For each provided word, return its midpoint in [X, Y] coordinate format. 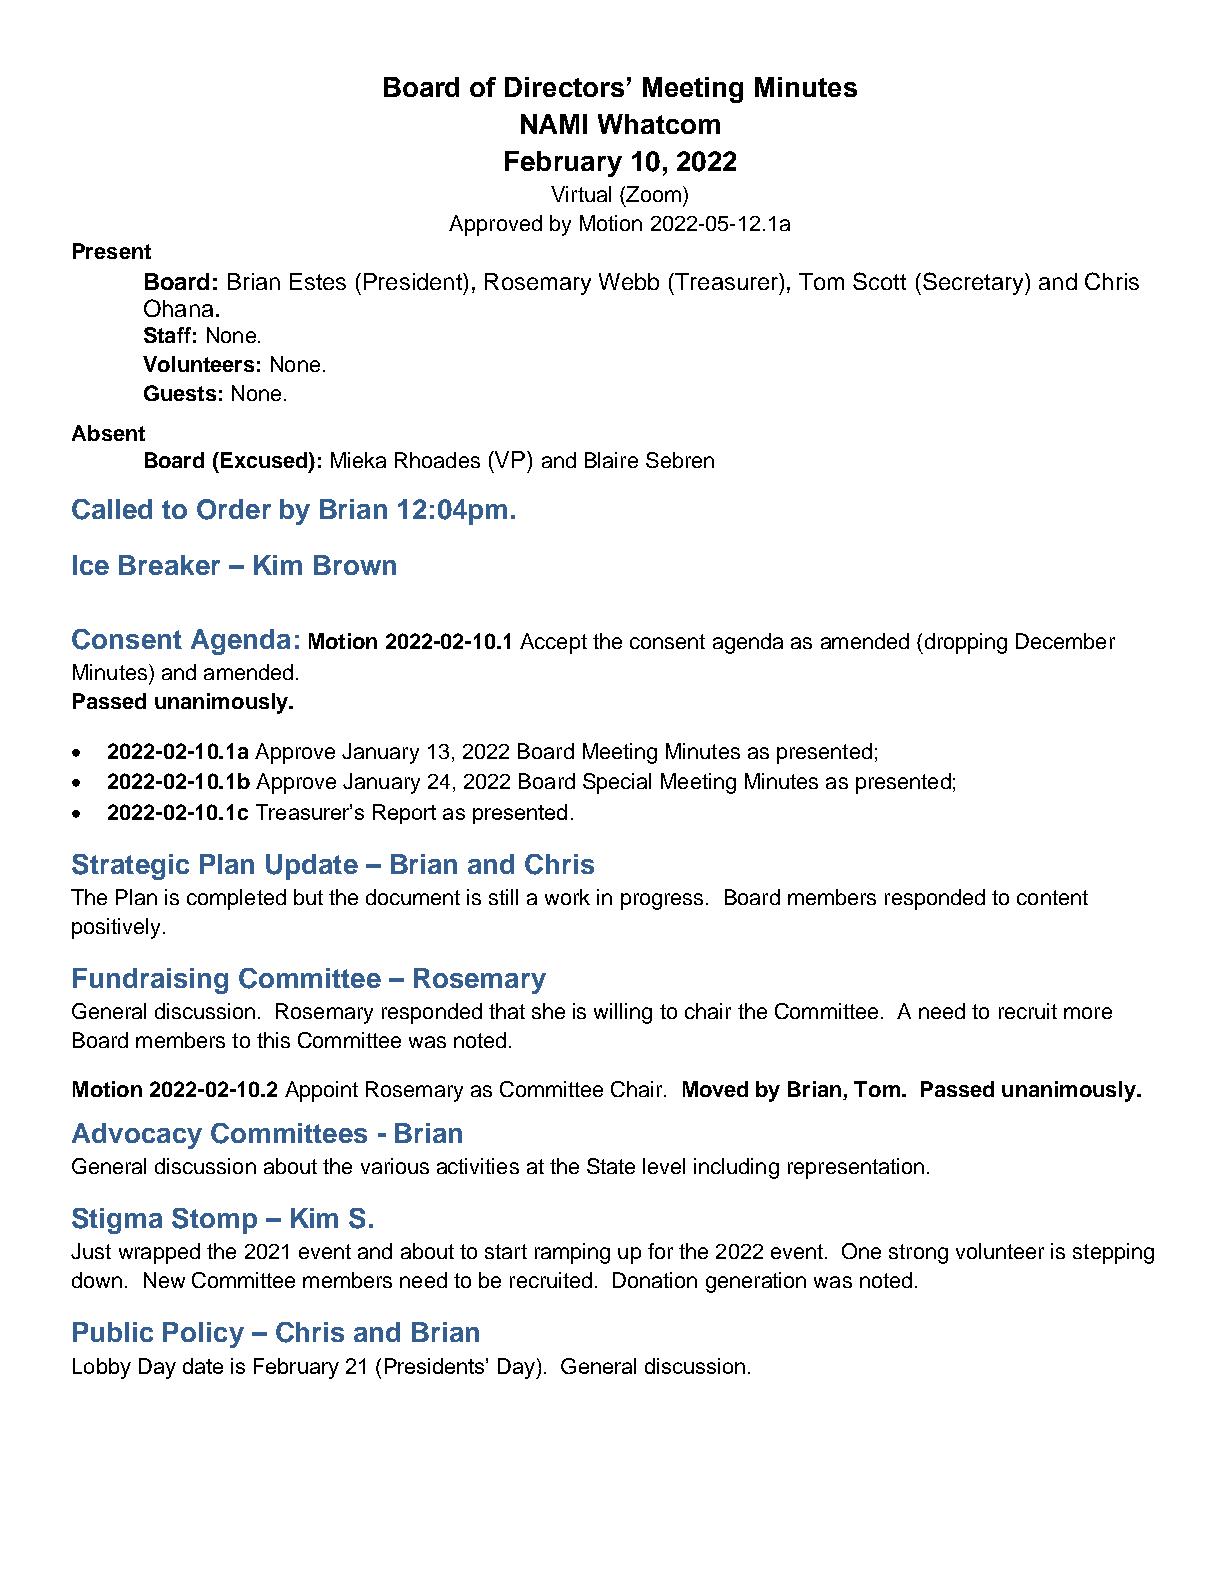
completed [236, 899]
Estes [318, 281]
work [567, 897]
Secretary [974, 283]
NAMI [554, 124]
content [1052, 897]
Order [234, 509]
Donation [655, 1280]
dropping [964, 643]
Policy [203, 1335]
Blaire [611, 460]
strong [918, 1254]
